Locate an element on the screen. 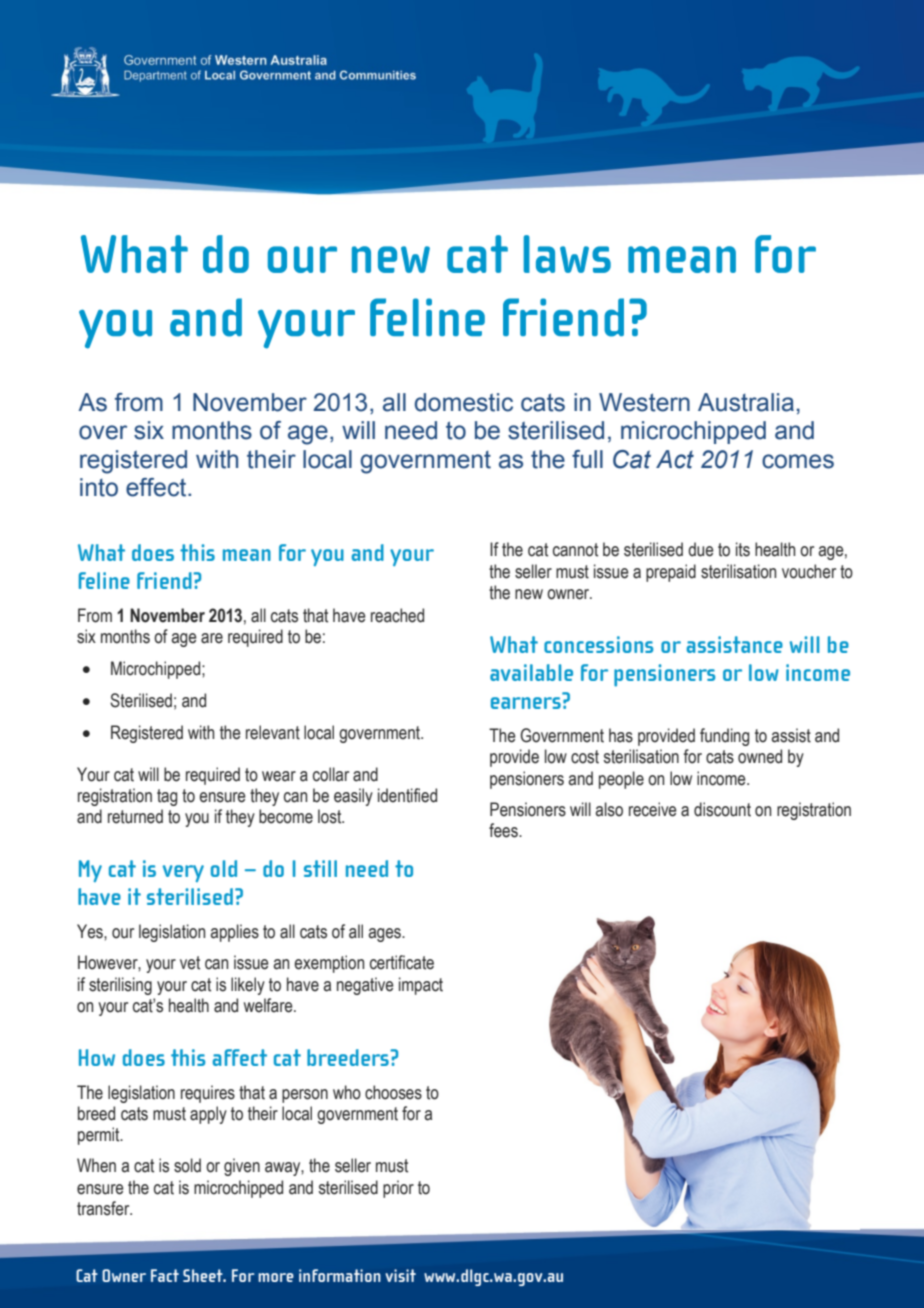  owned is located at coordinates (760, 756).
